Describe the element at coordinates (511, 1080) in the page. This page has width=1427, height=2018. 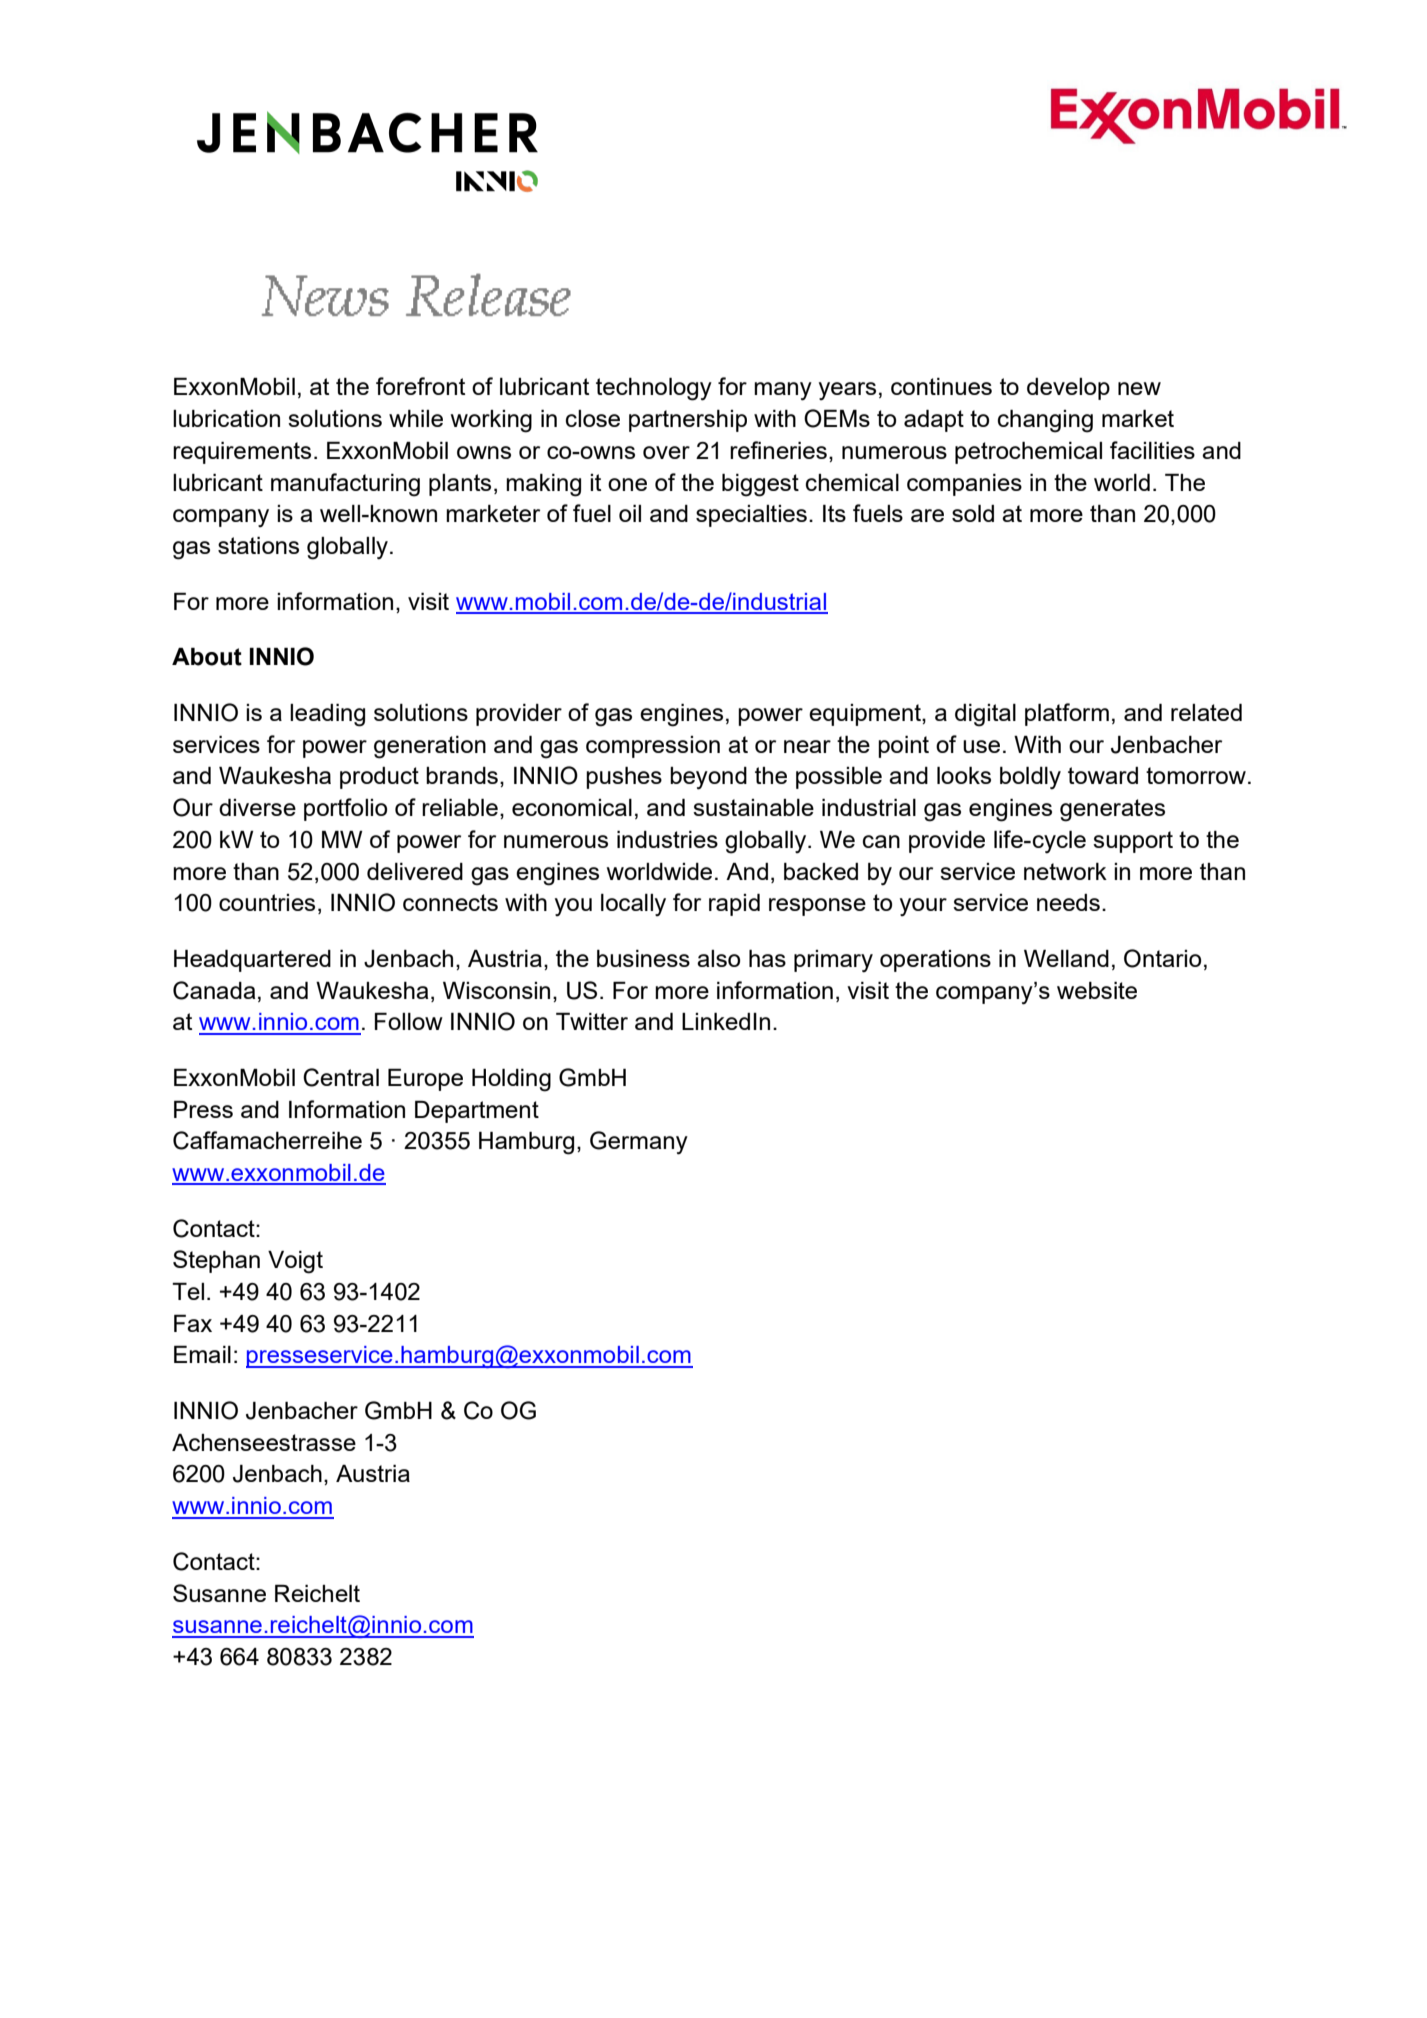
I see `Holding` at that location.
